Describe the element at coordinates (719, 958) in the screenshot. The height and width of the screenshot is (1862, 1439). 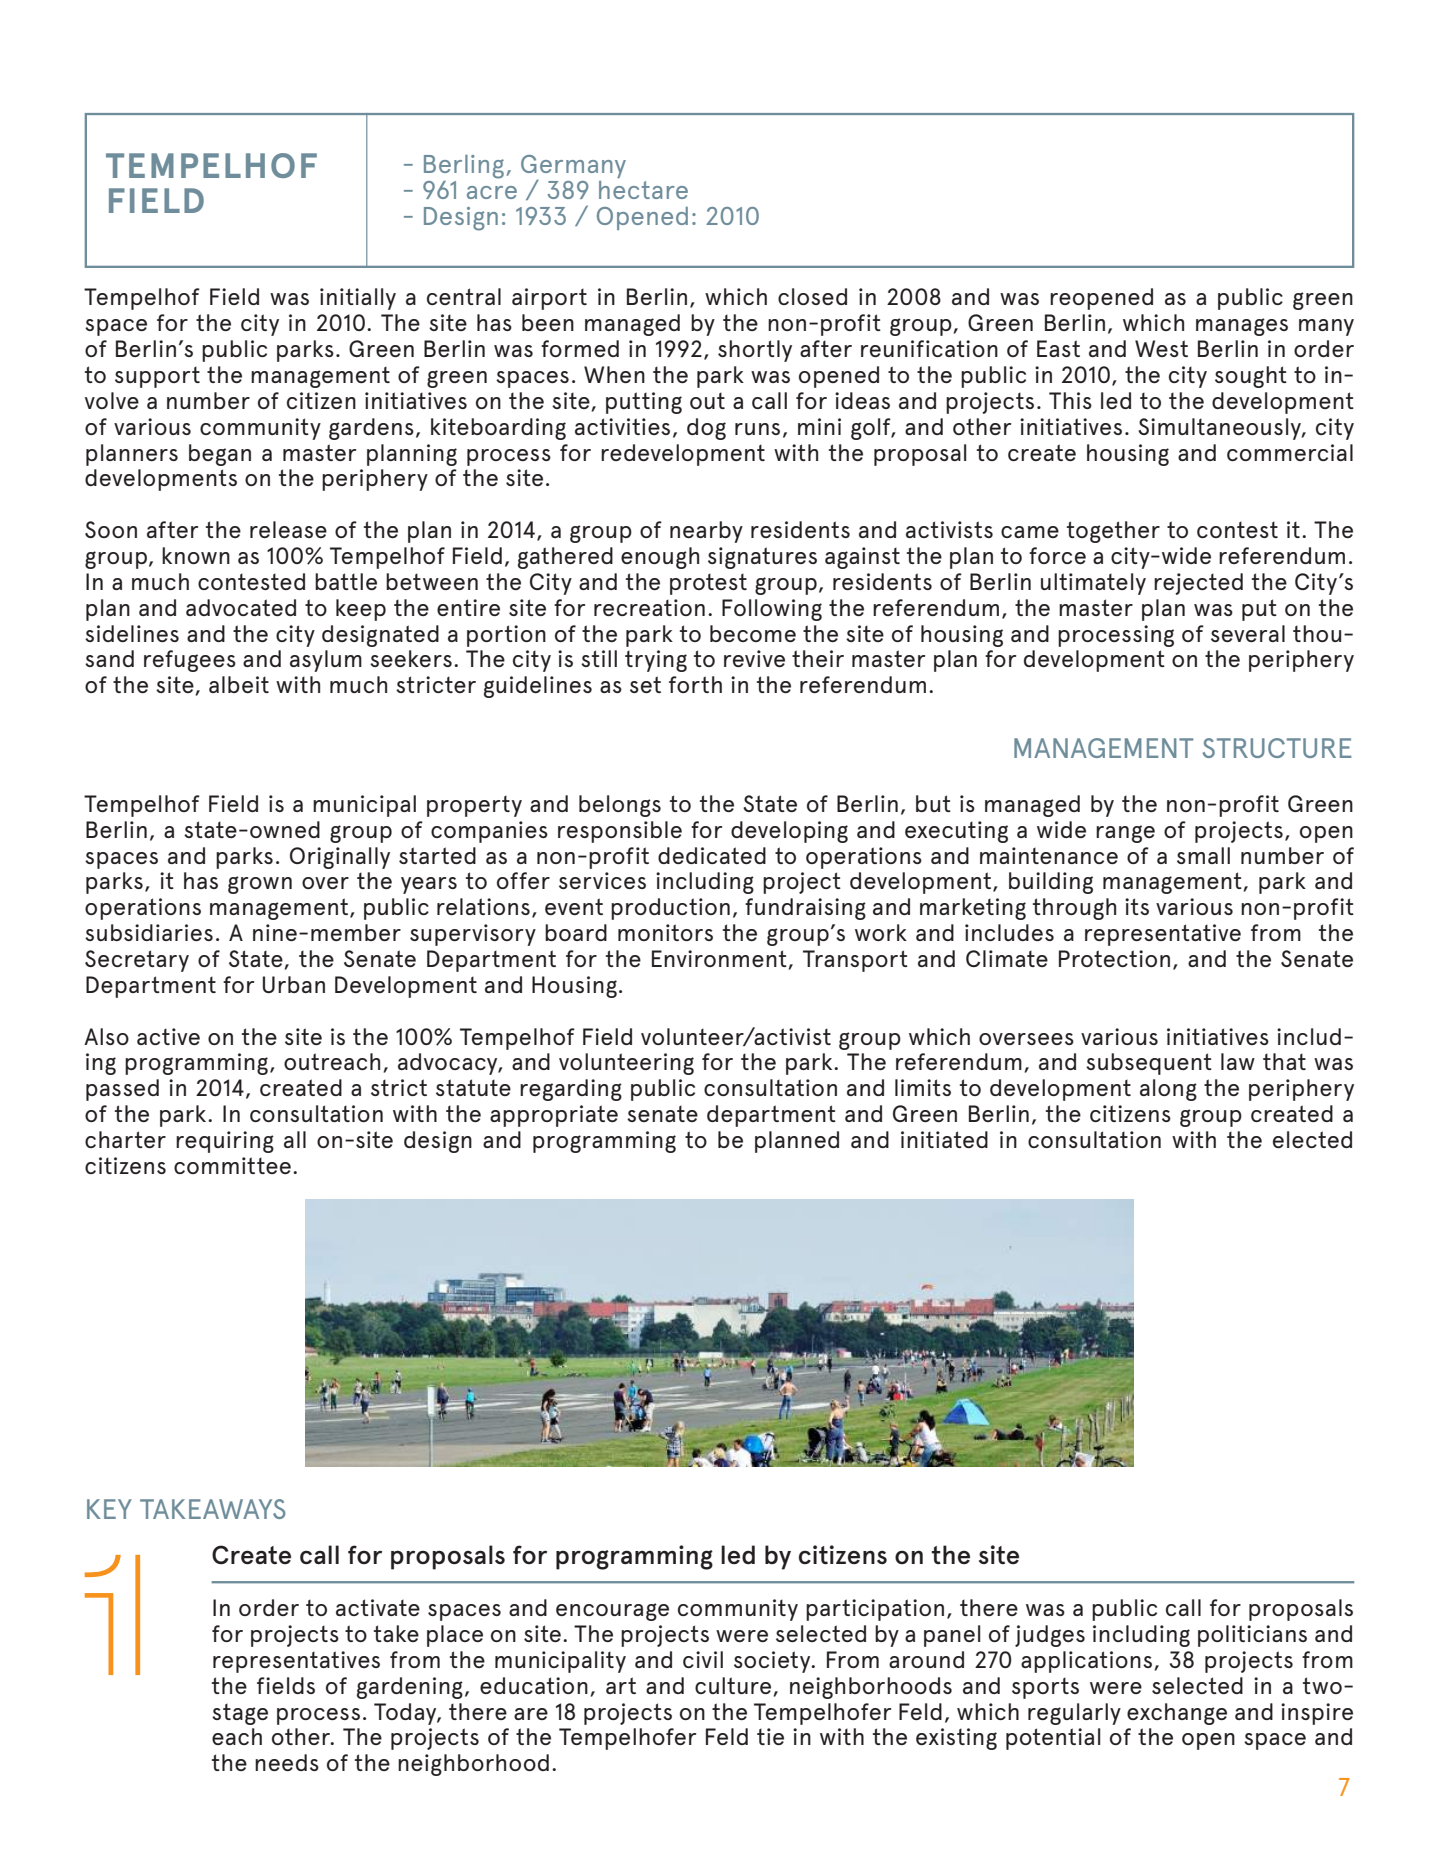
I see `Environment` at that location.
